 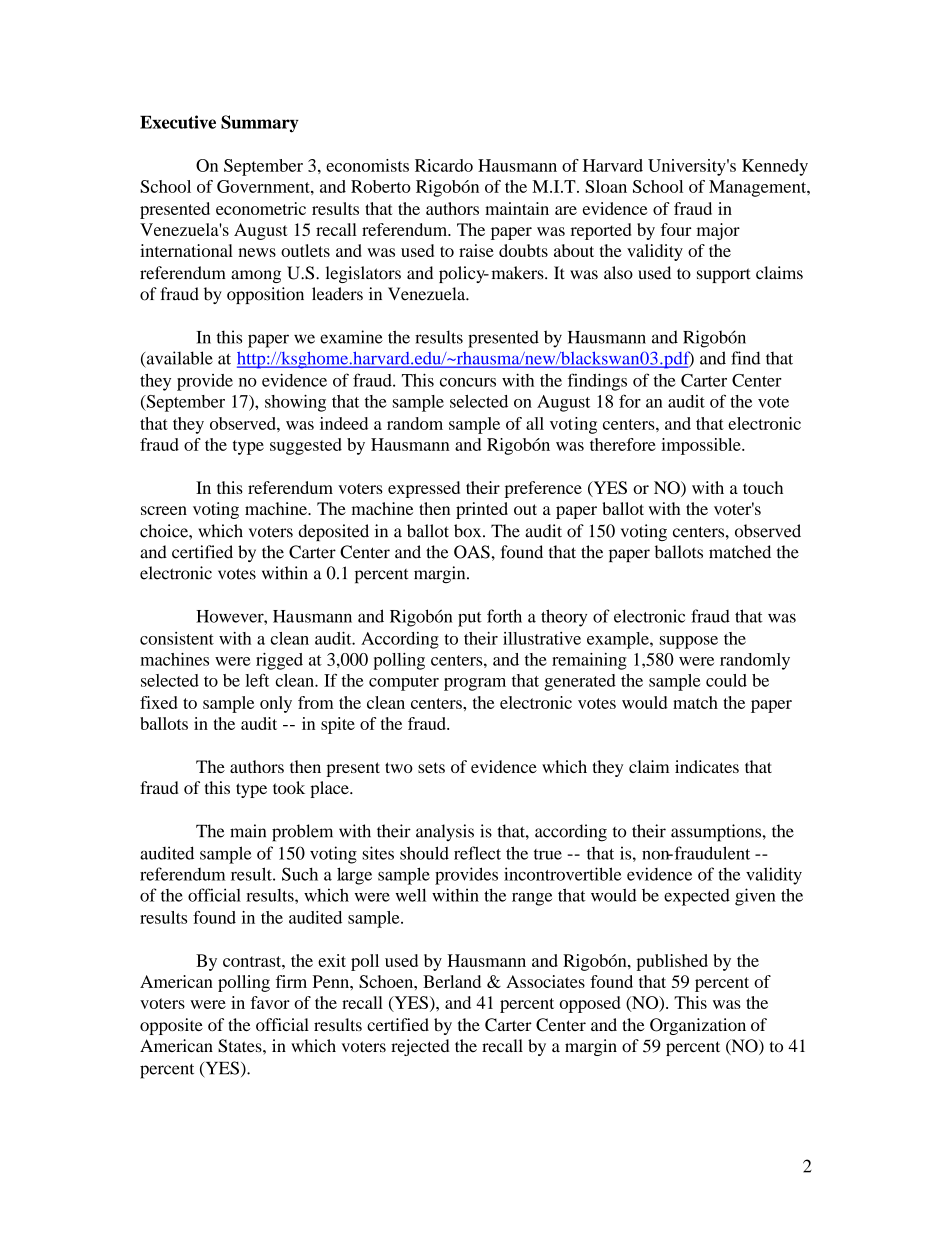 I want to click on indicates, so click(x=707, y=766).
